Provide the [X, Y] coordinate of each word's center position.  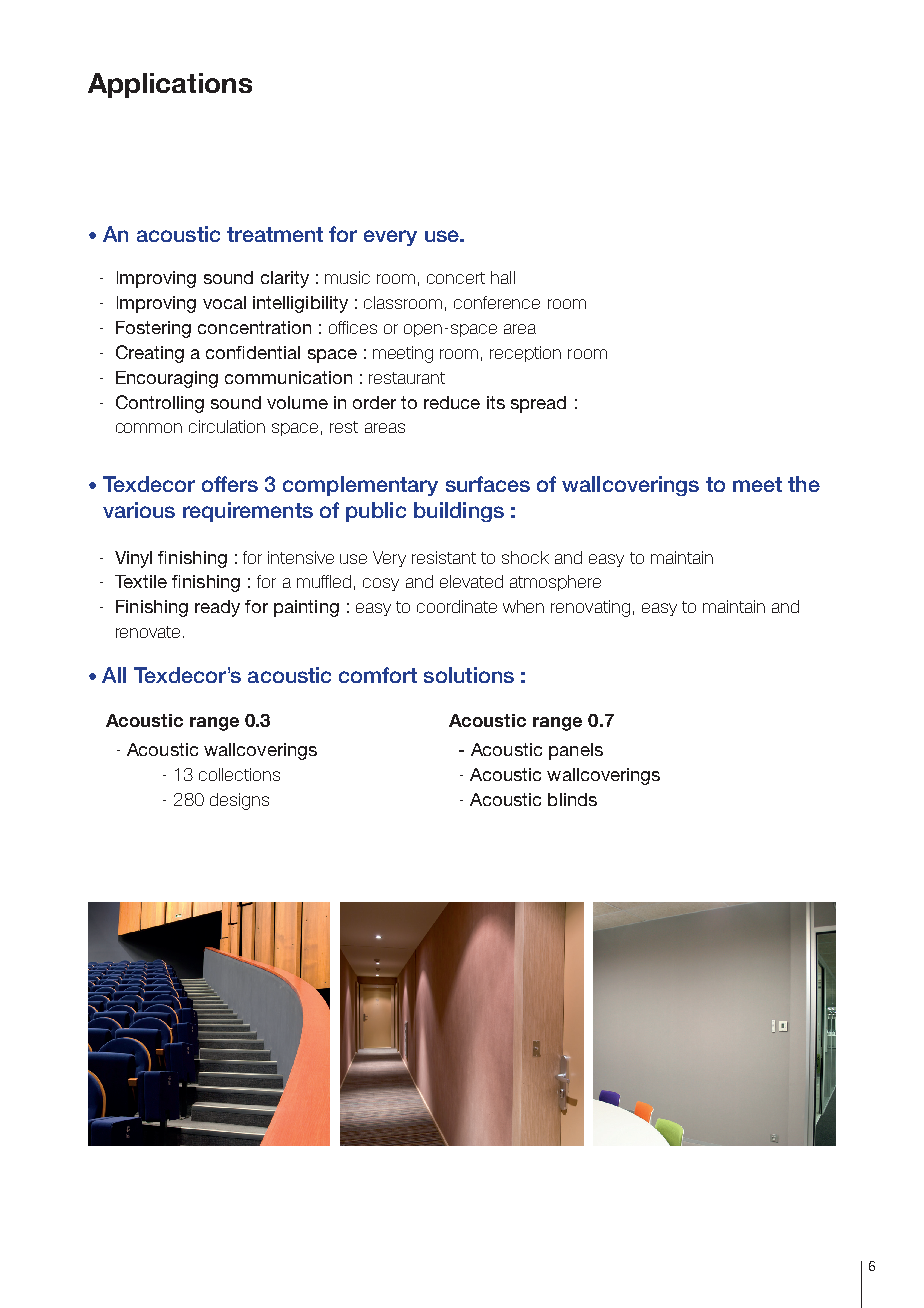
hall [503, 277]
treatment [275, 234]
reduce [452, 402]
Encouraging [167, 379]
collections [239, 774]
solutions [469, 675]
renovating [590, 608]
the [804, 484]
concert [456, 278]
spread [538, 404]
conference [497, 302]
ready [217, 608]
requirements [248, 512]
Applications [170, 85]
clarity [285, 279]
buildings [459, 512]
